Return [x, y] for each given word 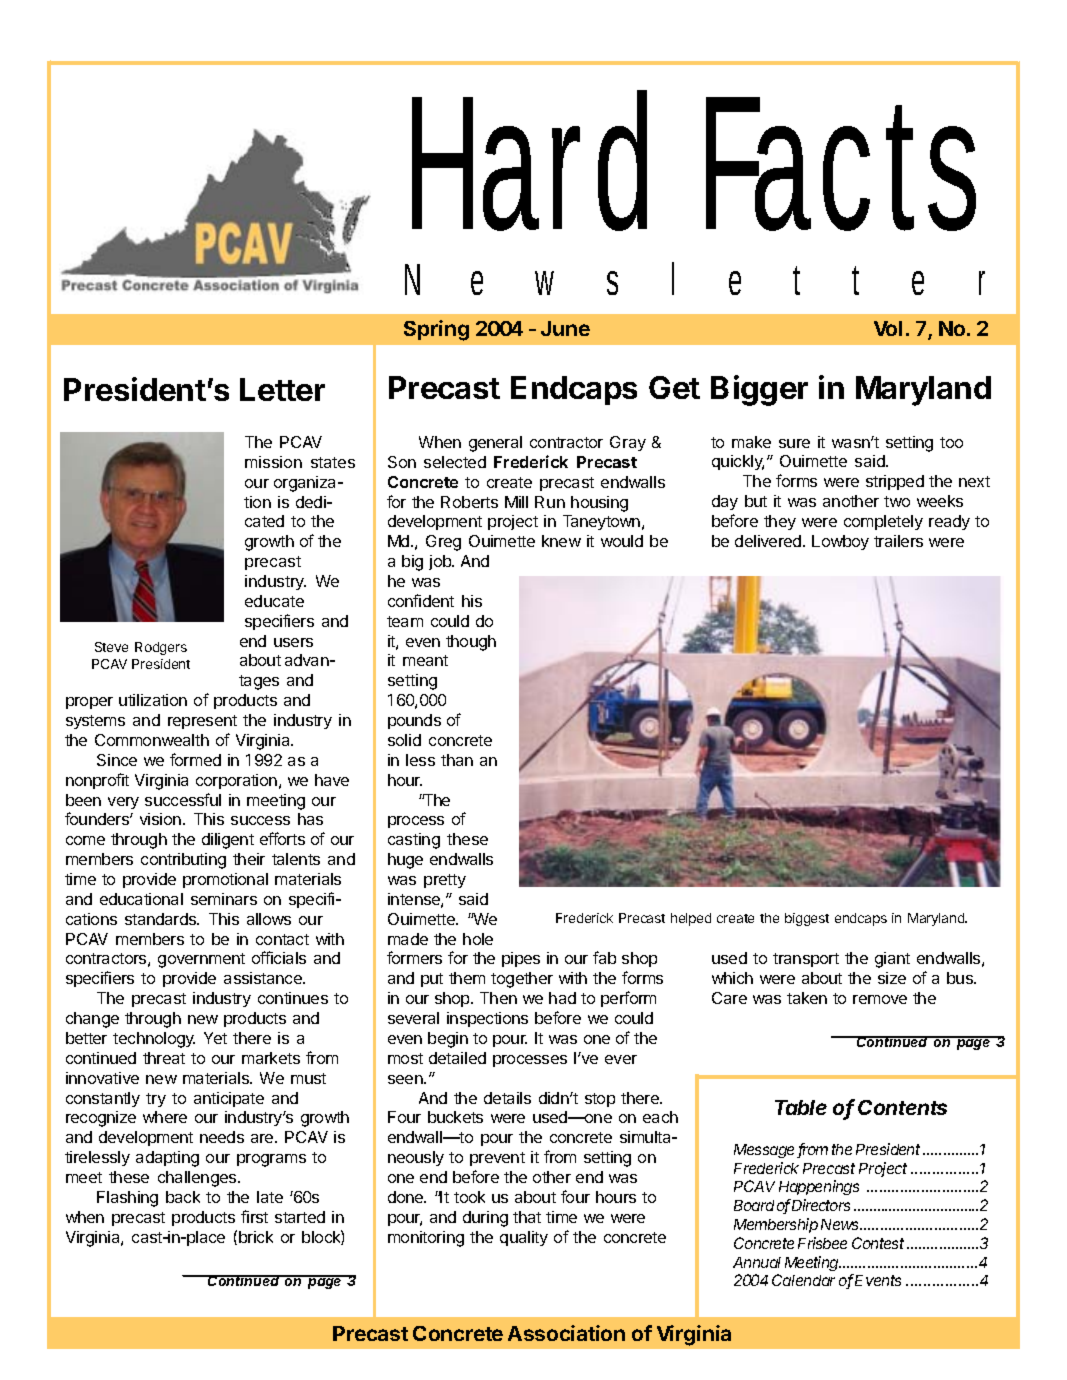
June [565, 328]
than [457, 760]
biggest [807, 919]
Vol [888, 328]
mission [273, 462]
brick [256, 1237]
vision [160, 819]
